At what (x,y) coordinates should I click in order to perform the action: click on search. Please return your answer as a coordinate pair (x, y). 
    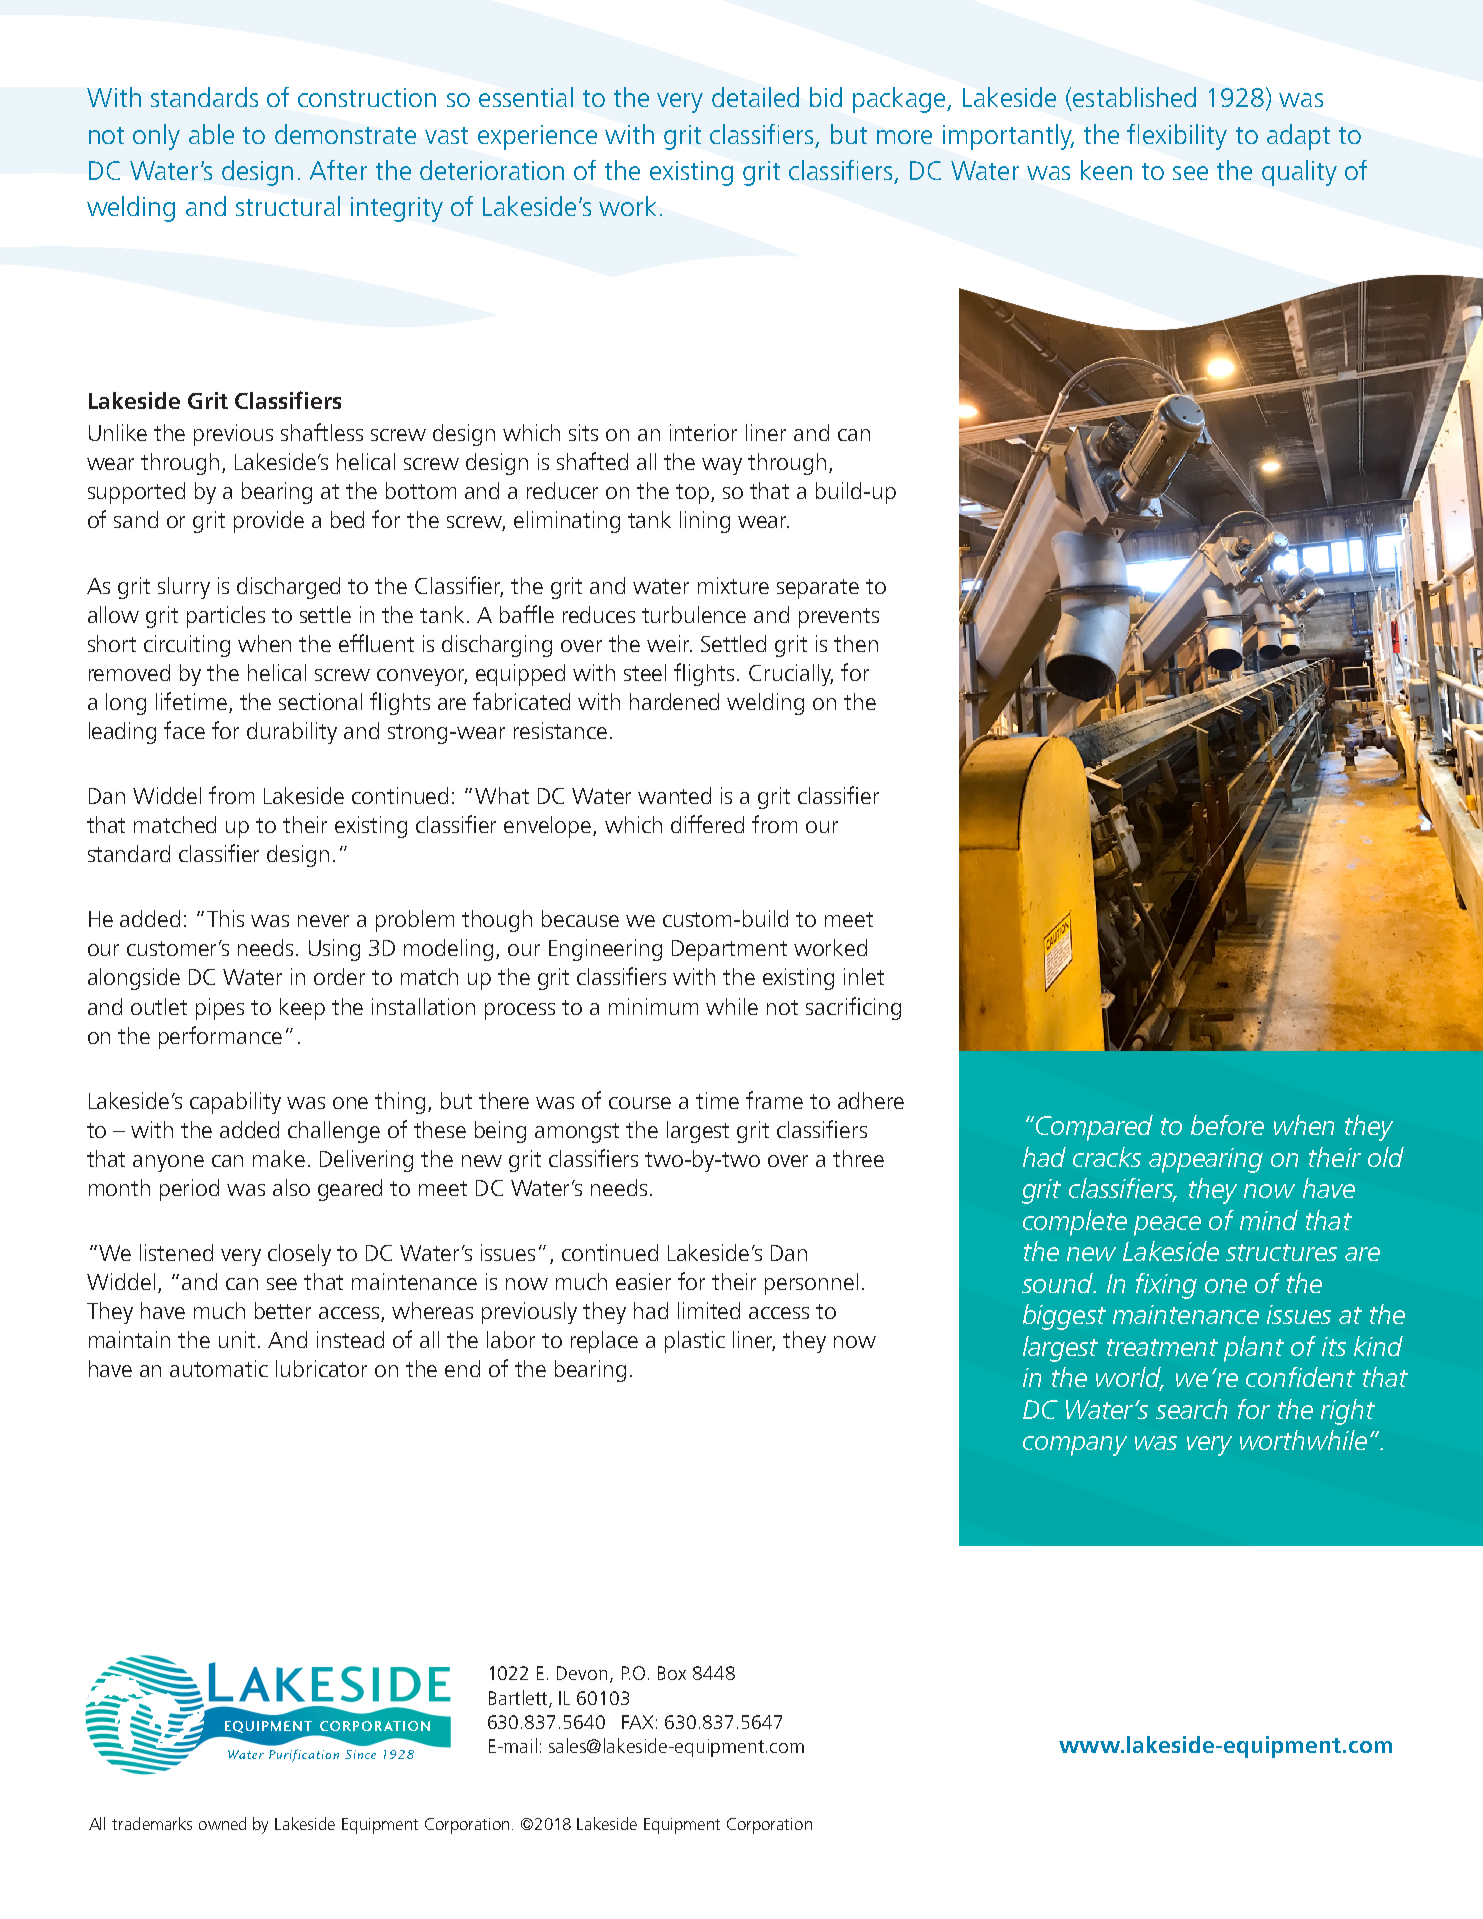
    Looking at the image, I should click on (1191, 1409).
